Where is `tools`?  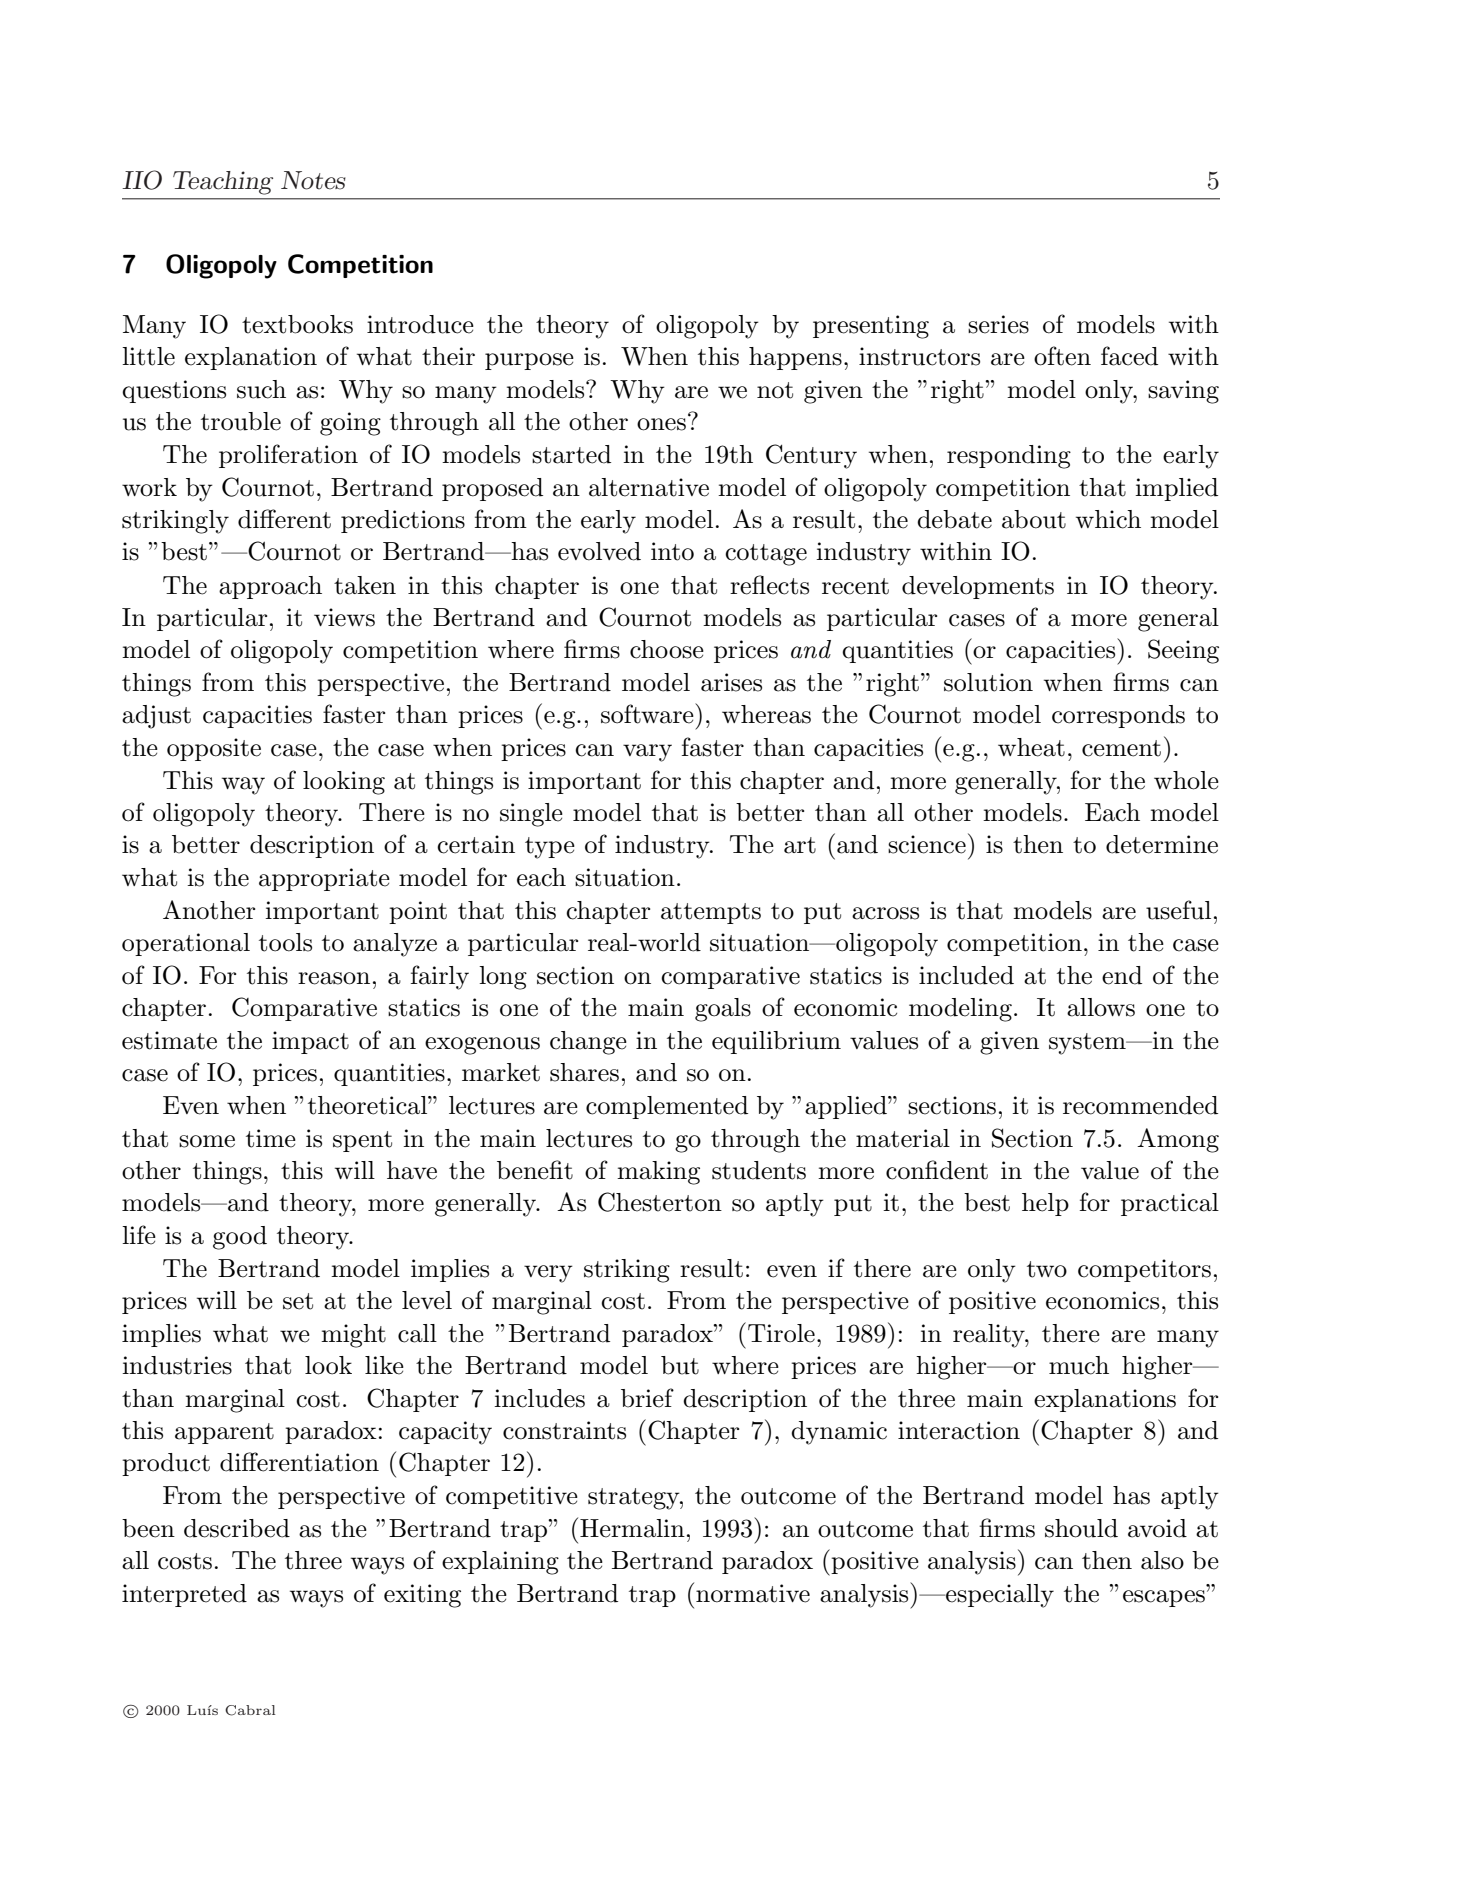
tools is located at coordinates (285, 942).
